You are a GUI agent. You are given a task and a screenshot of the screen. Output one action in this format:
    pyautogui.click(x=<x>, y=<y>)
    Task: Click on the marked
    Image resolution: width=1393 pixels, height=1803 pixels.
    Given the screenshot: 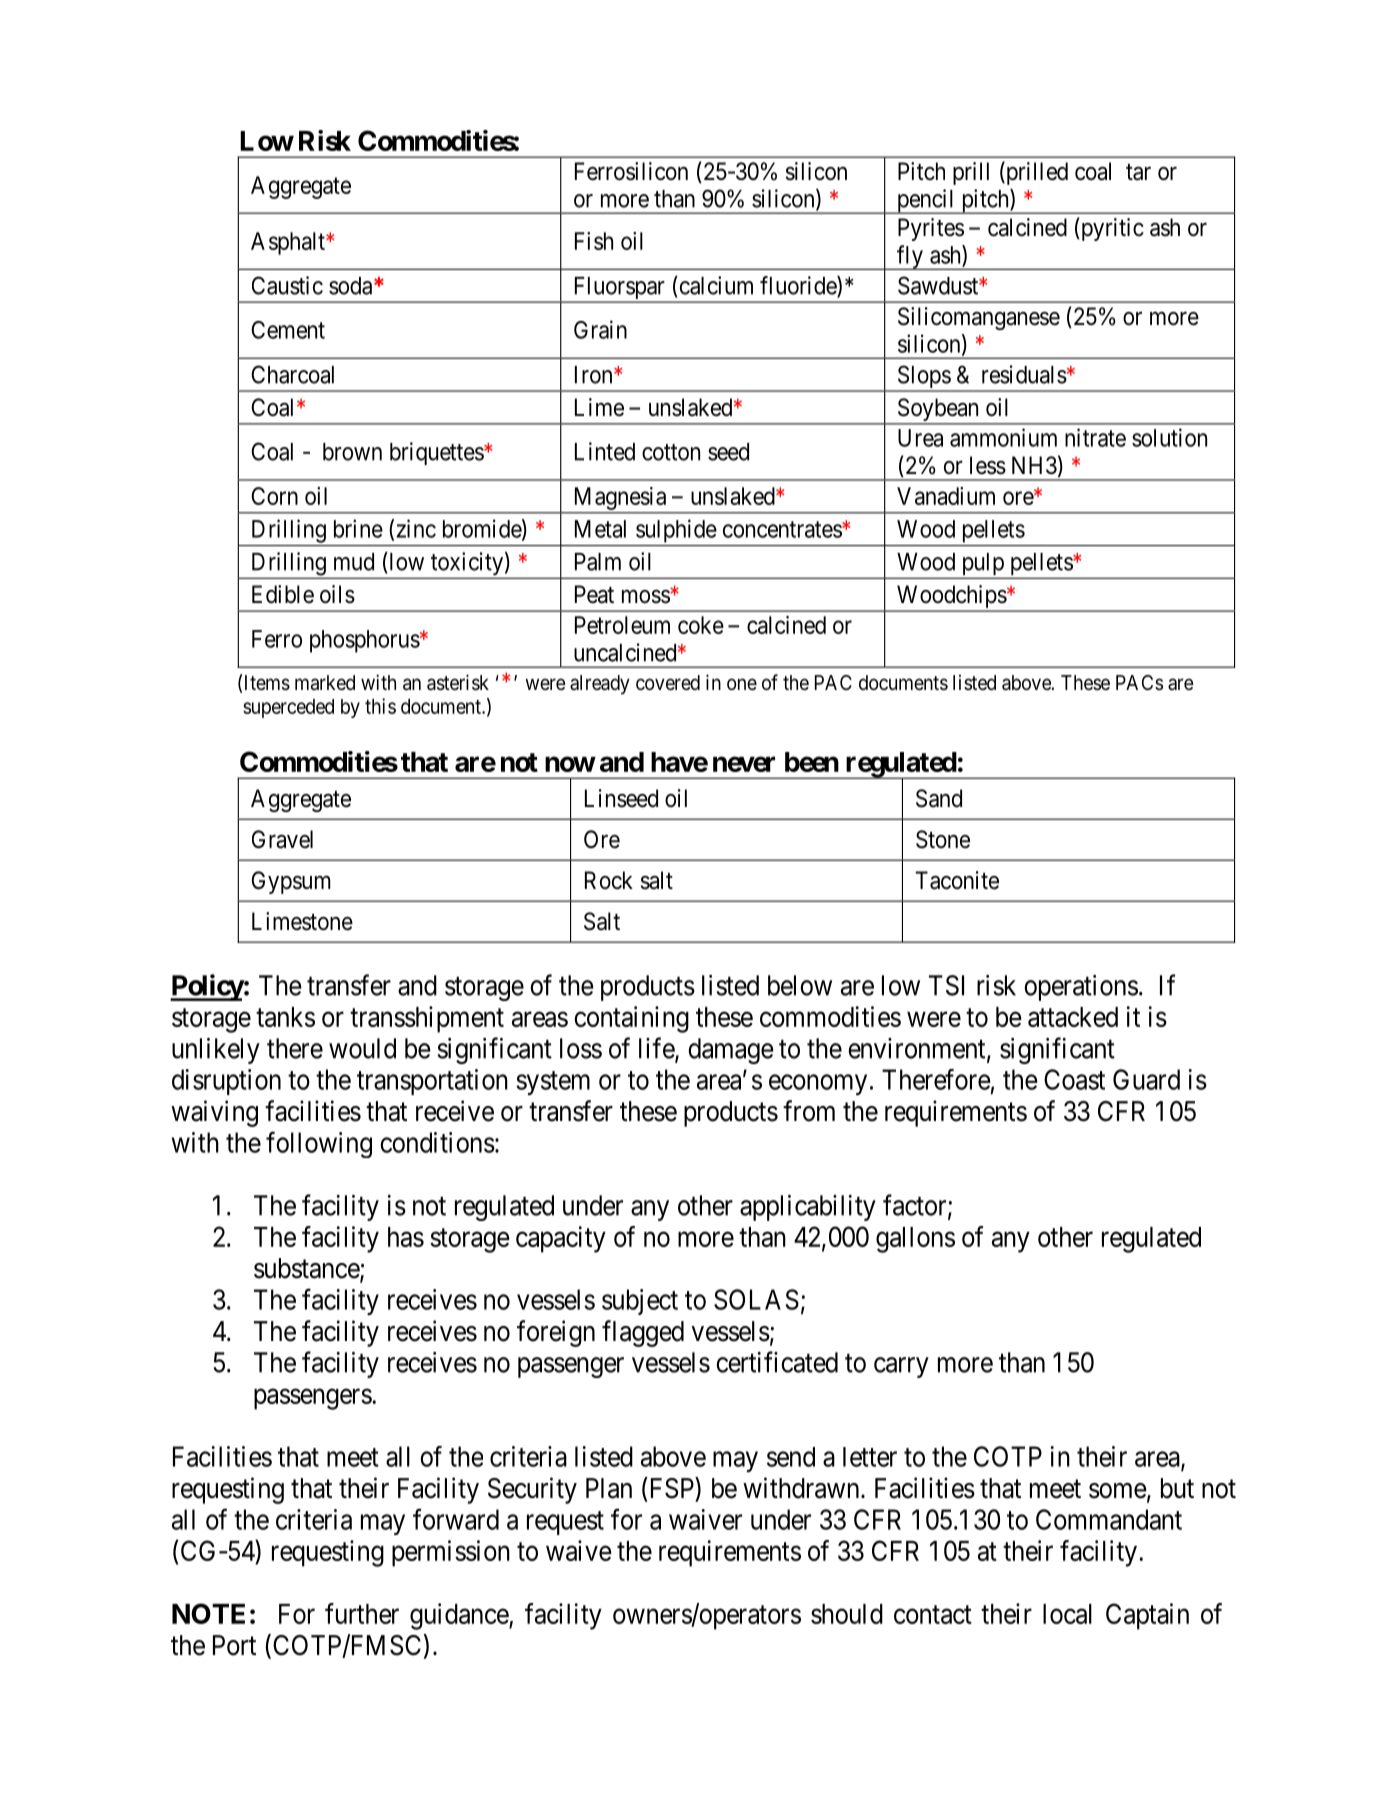 What is the action you would take?
    pyautogui.click(x=325, y=683)
